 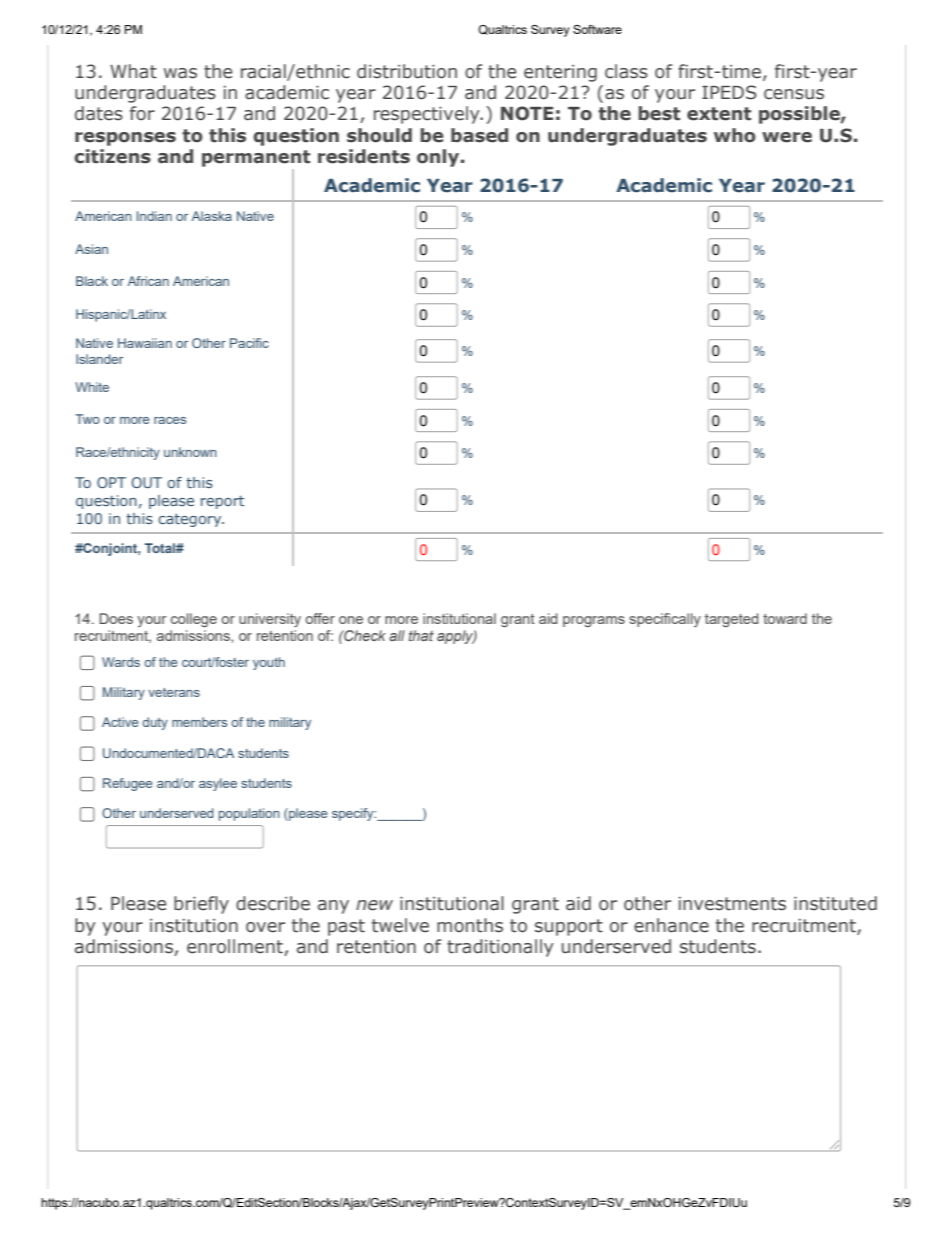 I want to click on one, so click(x=351, y=620).
